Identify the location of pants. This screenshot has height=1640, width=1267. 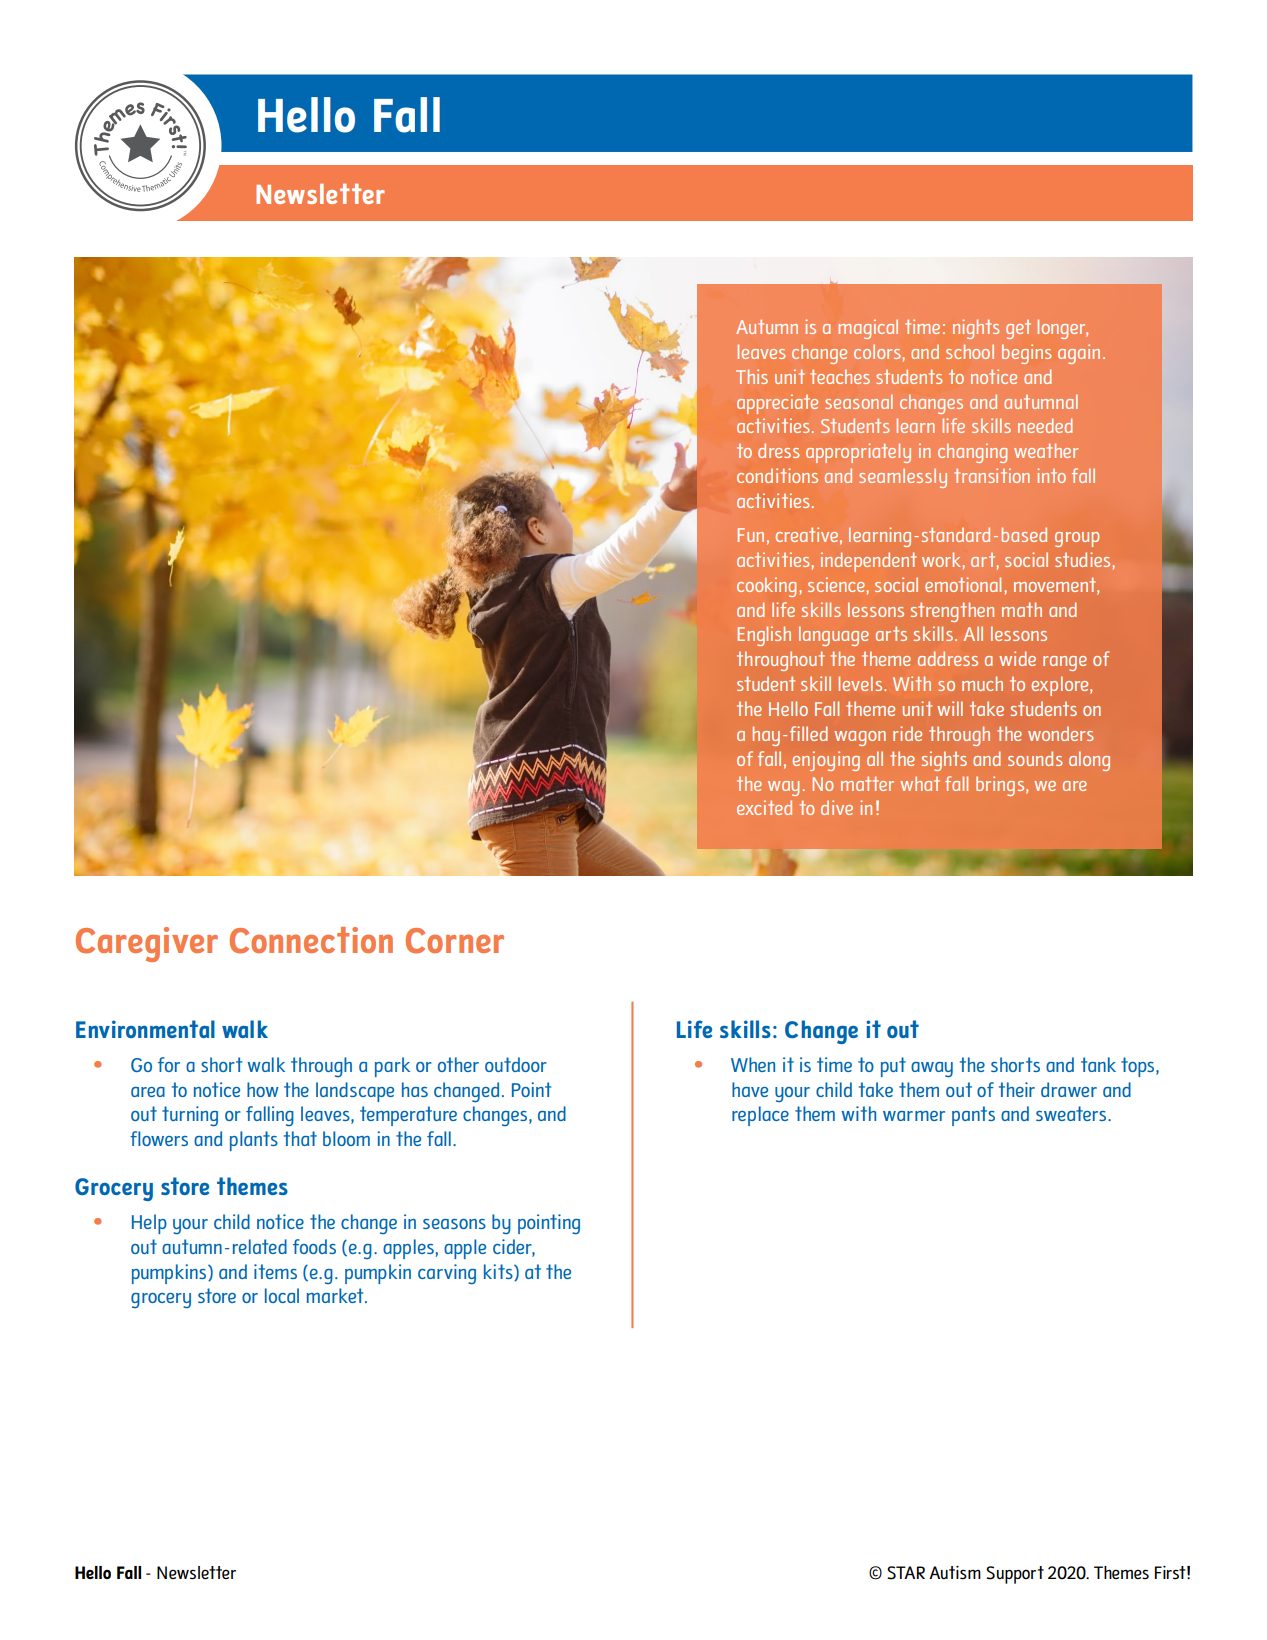
(973, 1116).
